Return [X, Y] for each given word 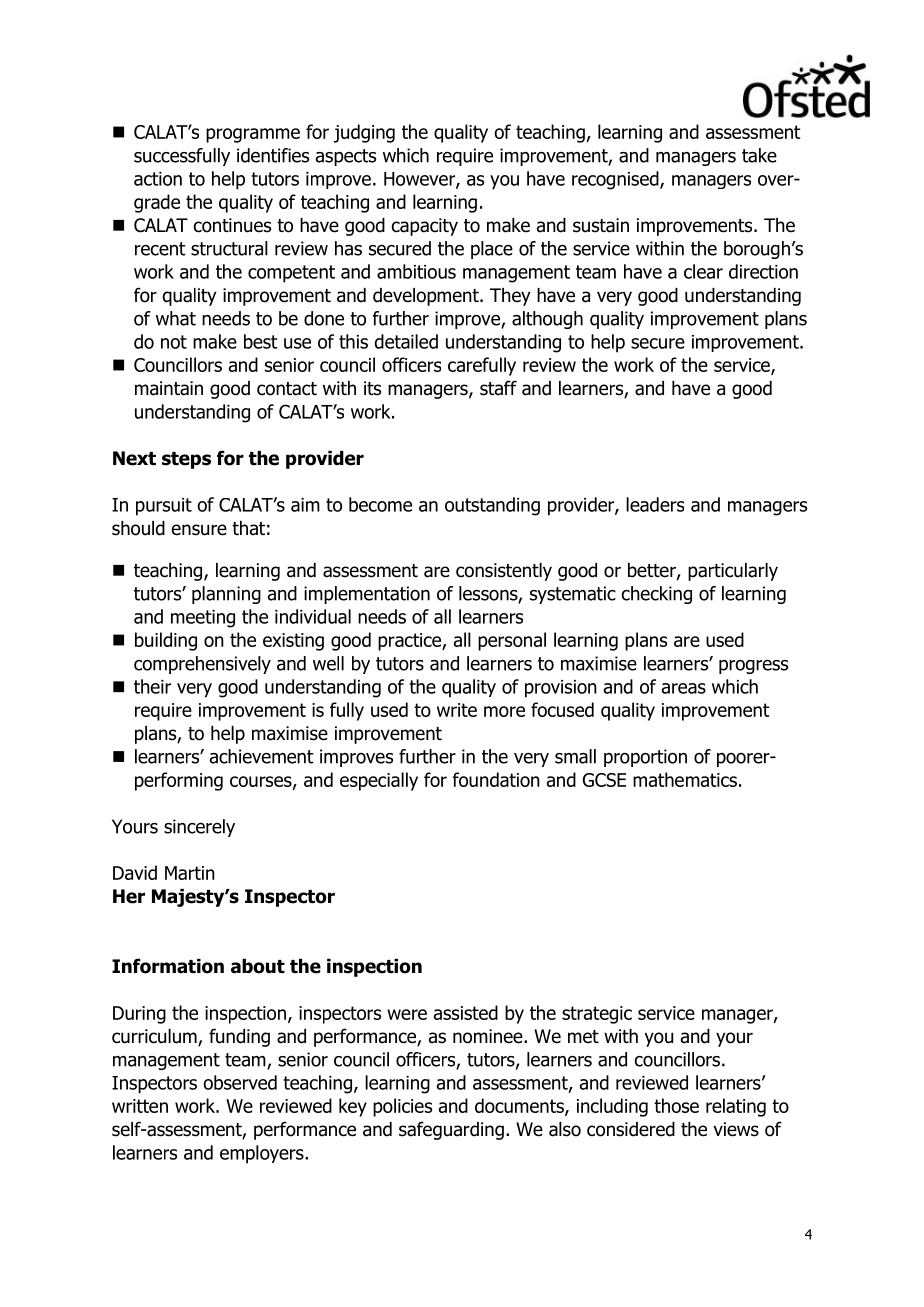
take [759, 155]
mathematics [685, 779]
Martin [190, 873]
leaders [655, 504]
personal [512, 641]
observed [240, 1082]
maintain [169, 388]
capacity [425, 227]
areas [684, 688]
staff [498, 388]
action [158, 179]
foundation [496, 779]
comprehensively [202, 665]
